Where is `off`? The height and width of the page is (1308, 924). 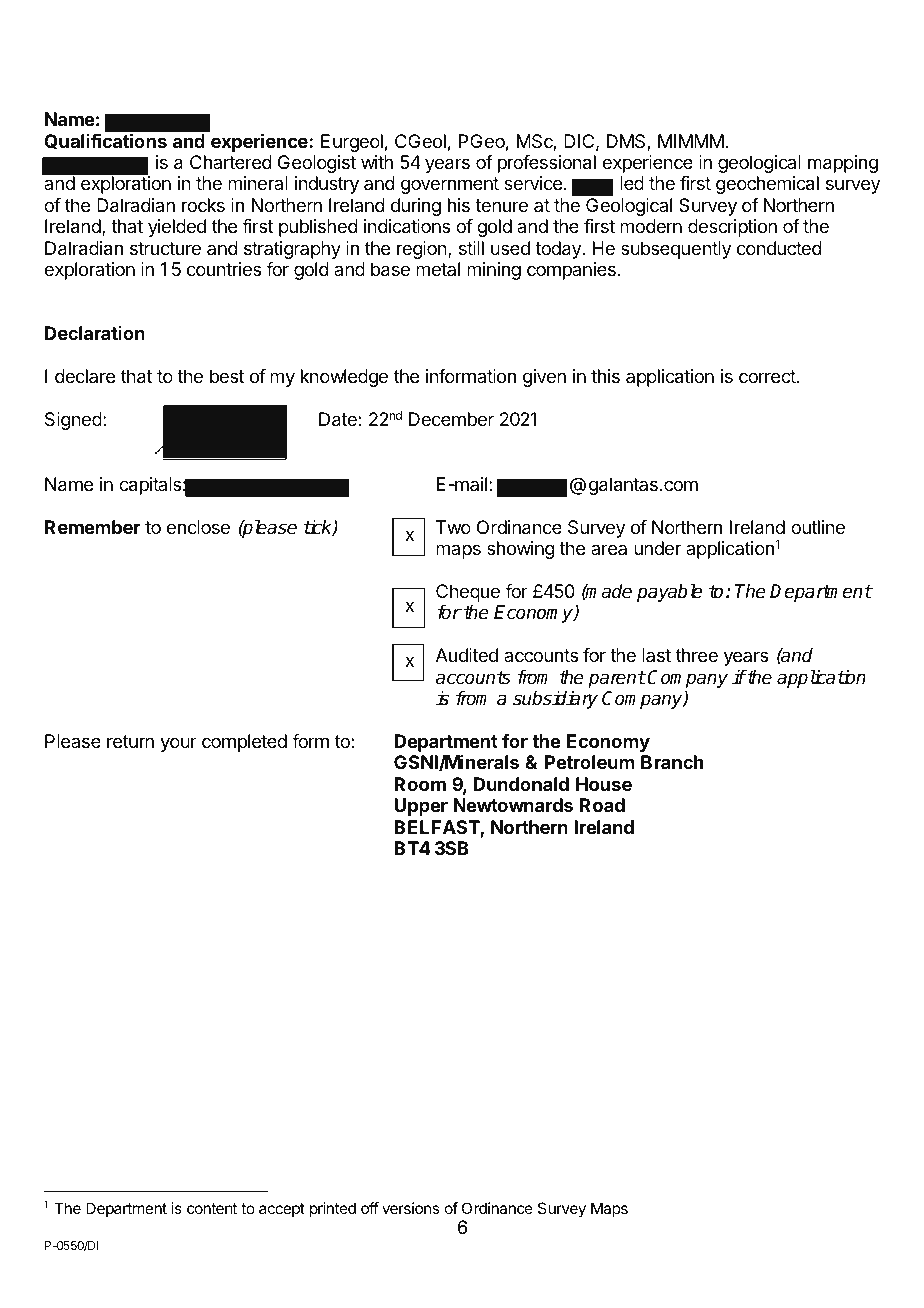 off is located at coordinates (370, 1208).
